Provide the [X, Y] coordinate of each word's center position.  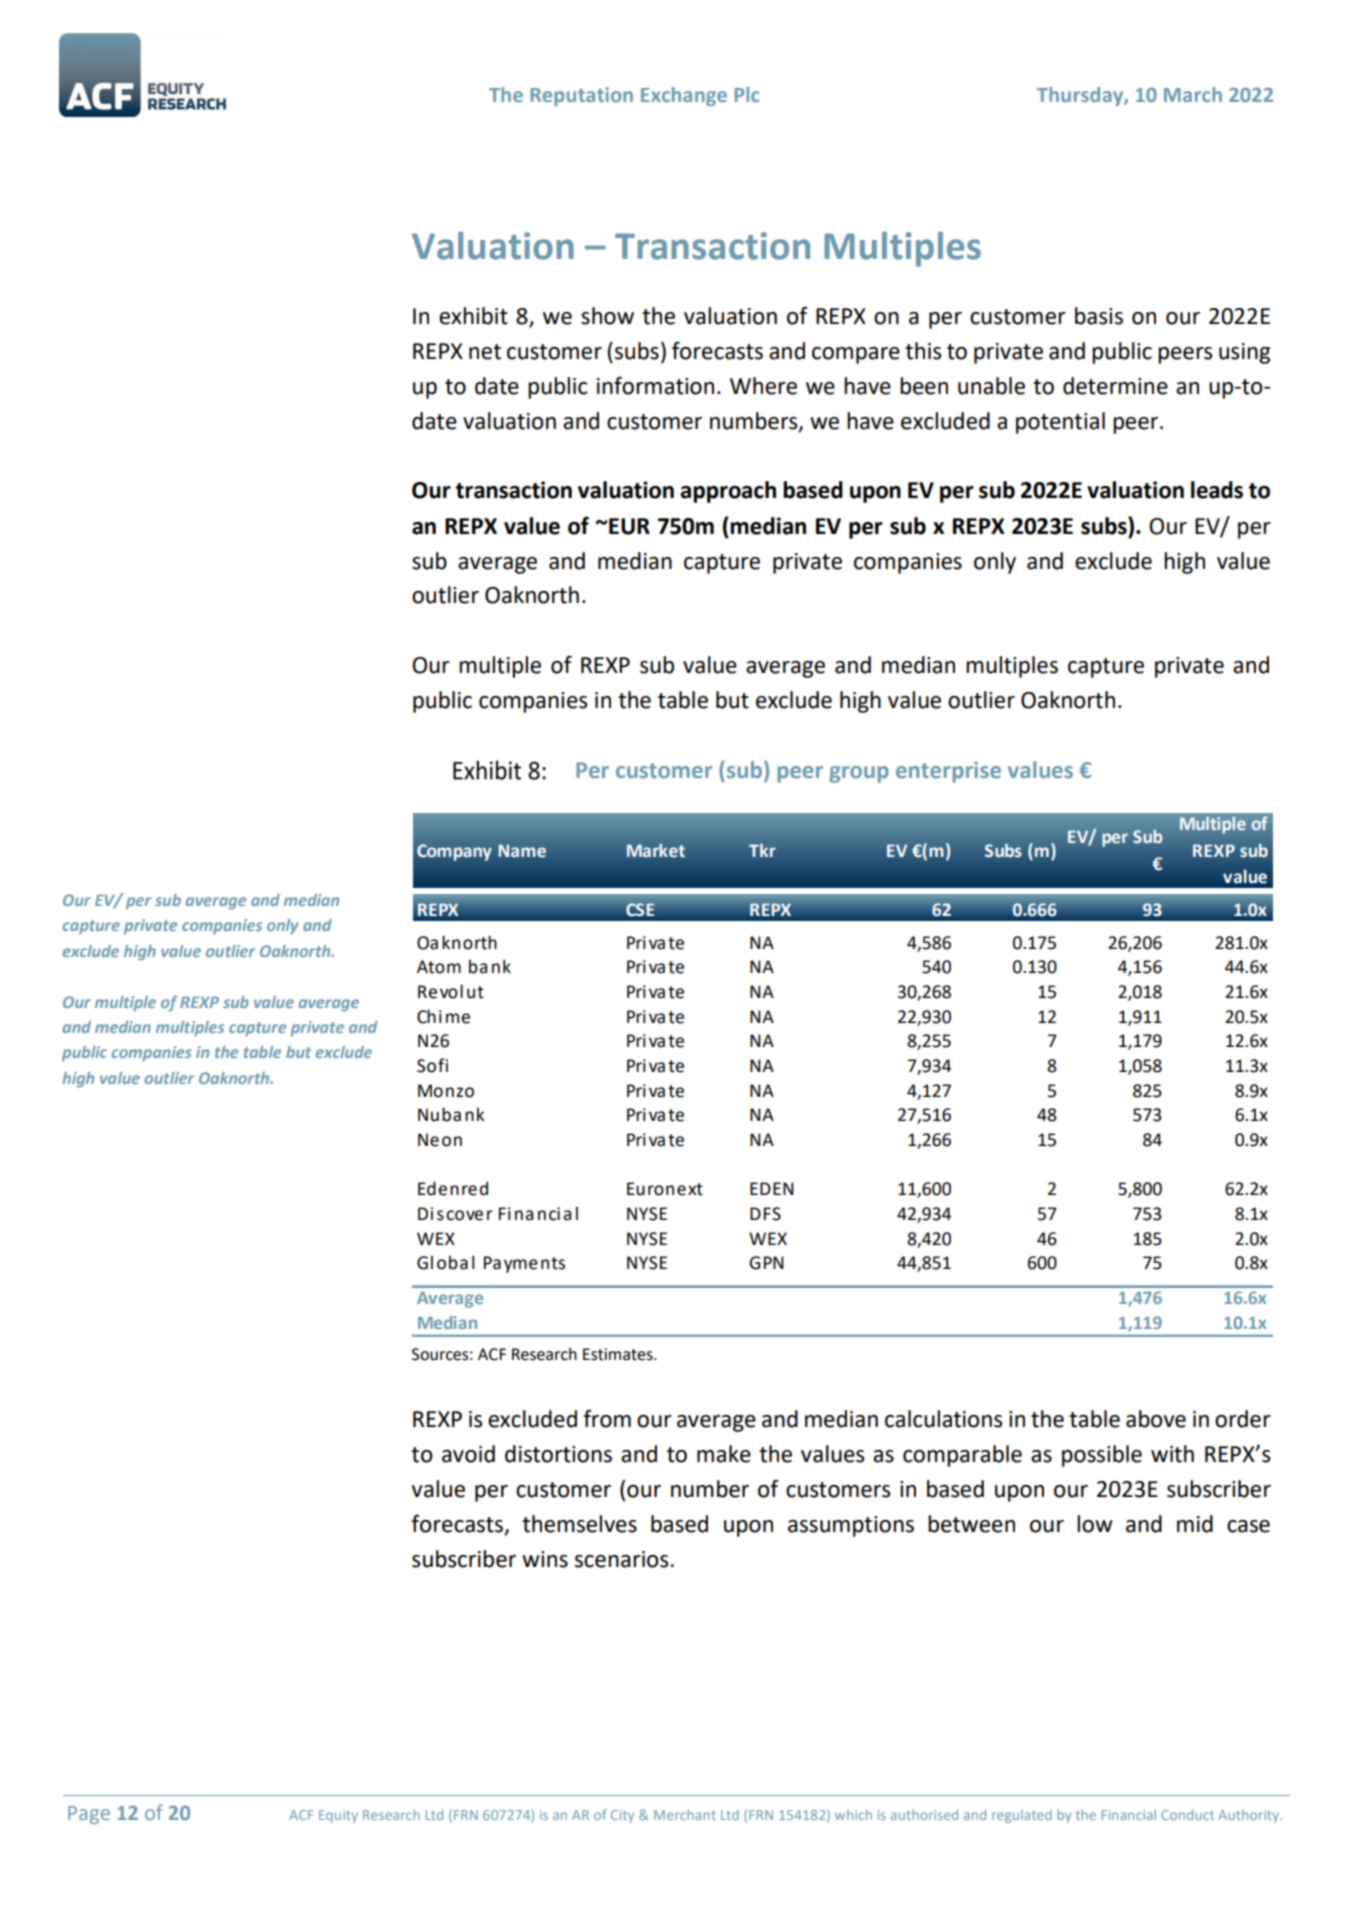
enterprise [948, 772]
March [1193, 94]
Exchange [684, 96]
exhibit [473, 316]
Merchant [685, 1814]
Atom [439, 967]
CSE [640, 909]
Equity [338, 1816]
